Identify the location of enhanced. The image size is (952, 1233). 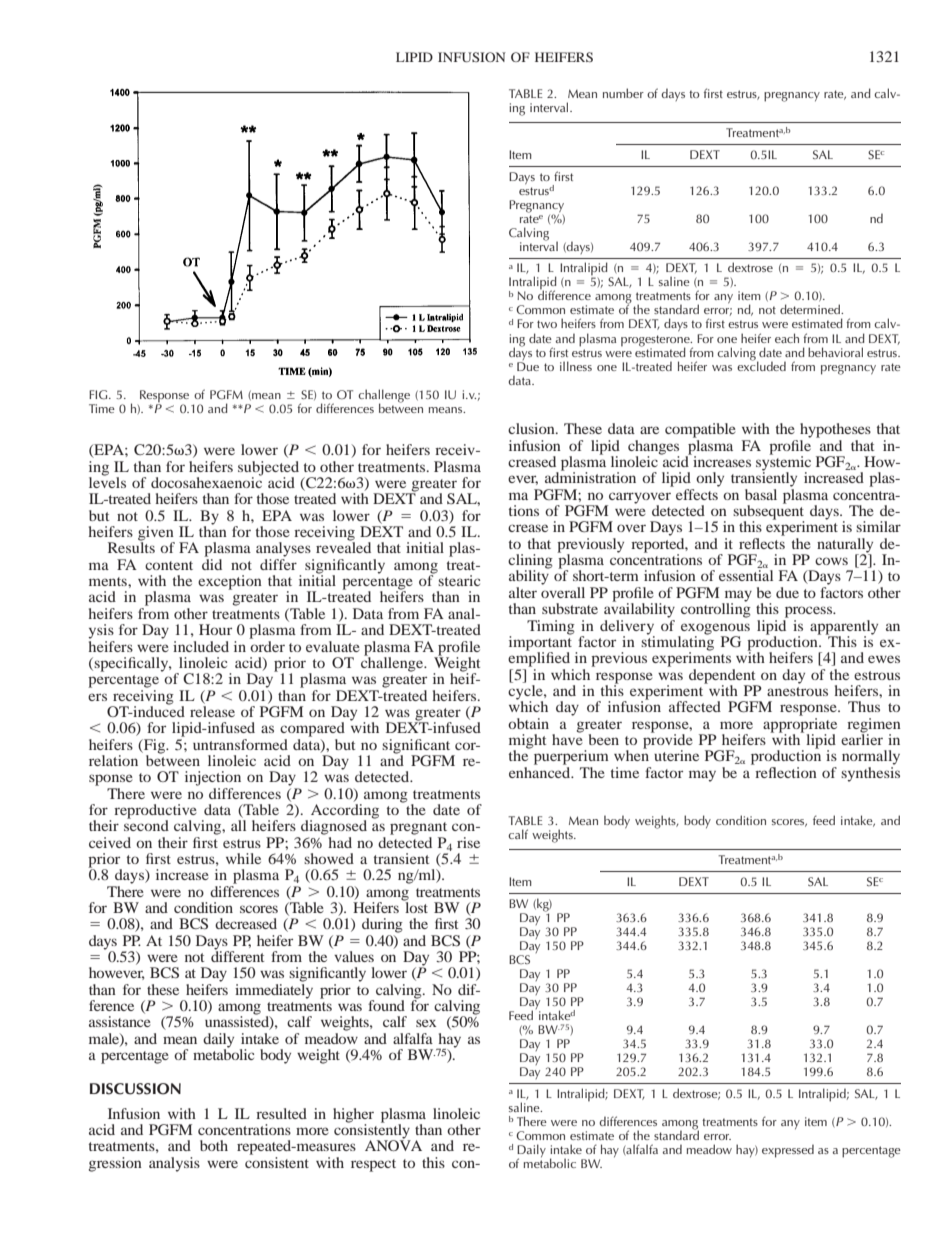
(541, 771).
